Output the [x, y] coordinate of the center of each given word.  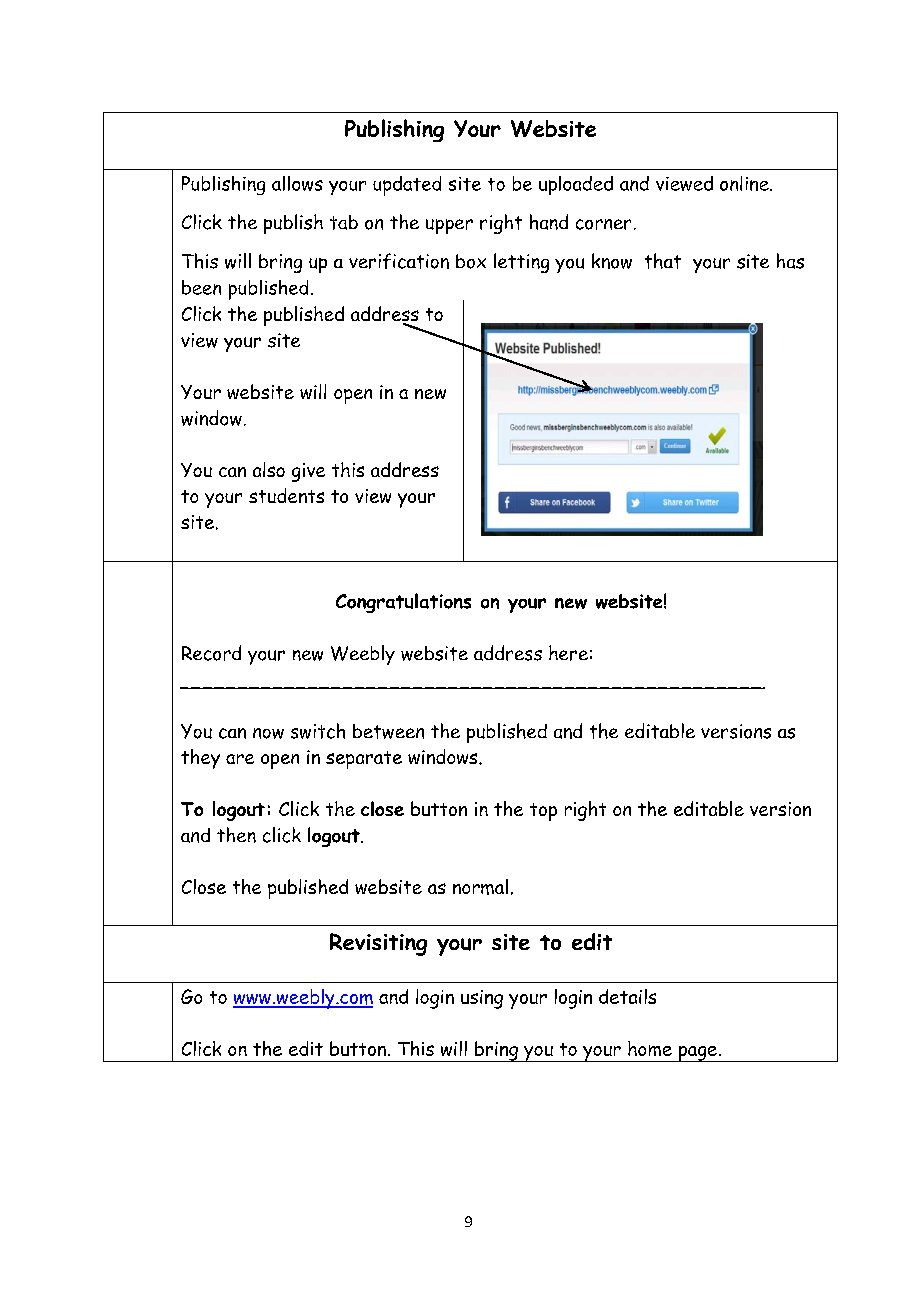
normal [480, 887]
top [543, 812]
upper [449, 226]
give [308, 472]
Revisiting [378, 944]
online [745, 183]
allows [297, 183]
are [240, 759]
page [697, 1054]
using [482, 999]
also [269, 469]
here [568, 653]
